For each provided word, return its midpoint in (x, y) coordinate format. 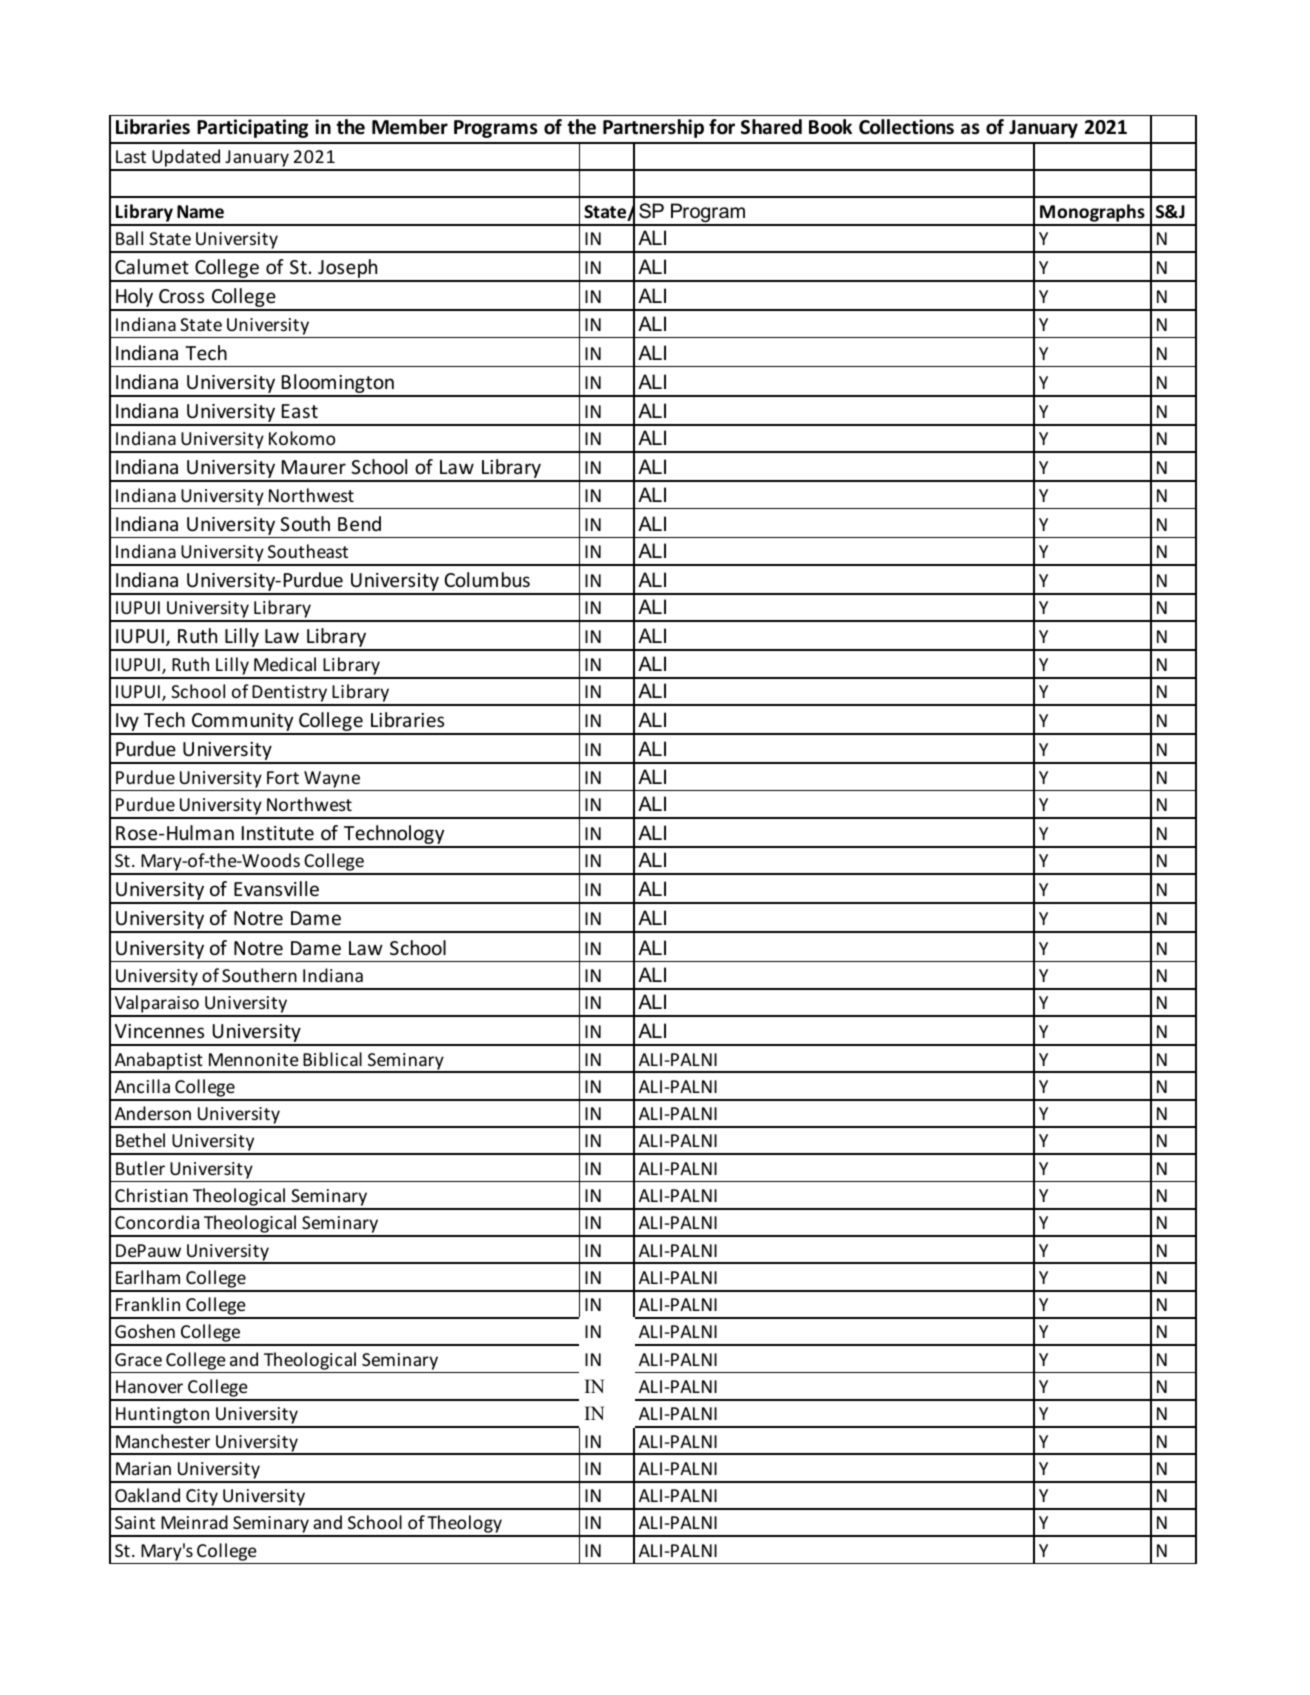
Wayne (332, 779)
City (202, 1499)
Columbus (487, 579)
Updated (186, 159)
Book (830, 127)
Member (410, 127)
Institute (278, 833)
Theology (465, 1525)
